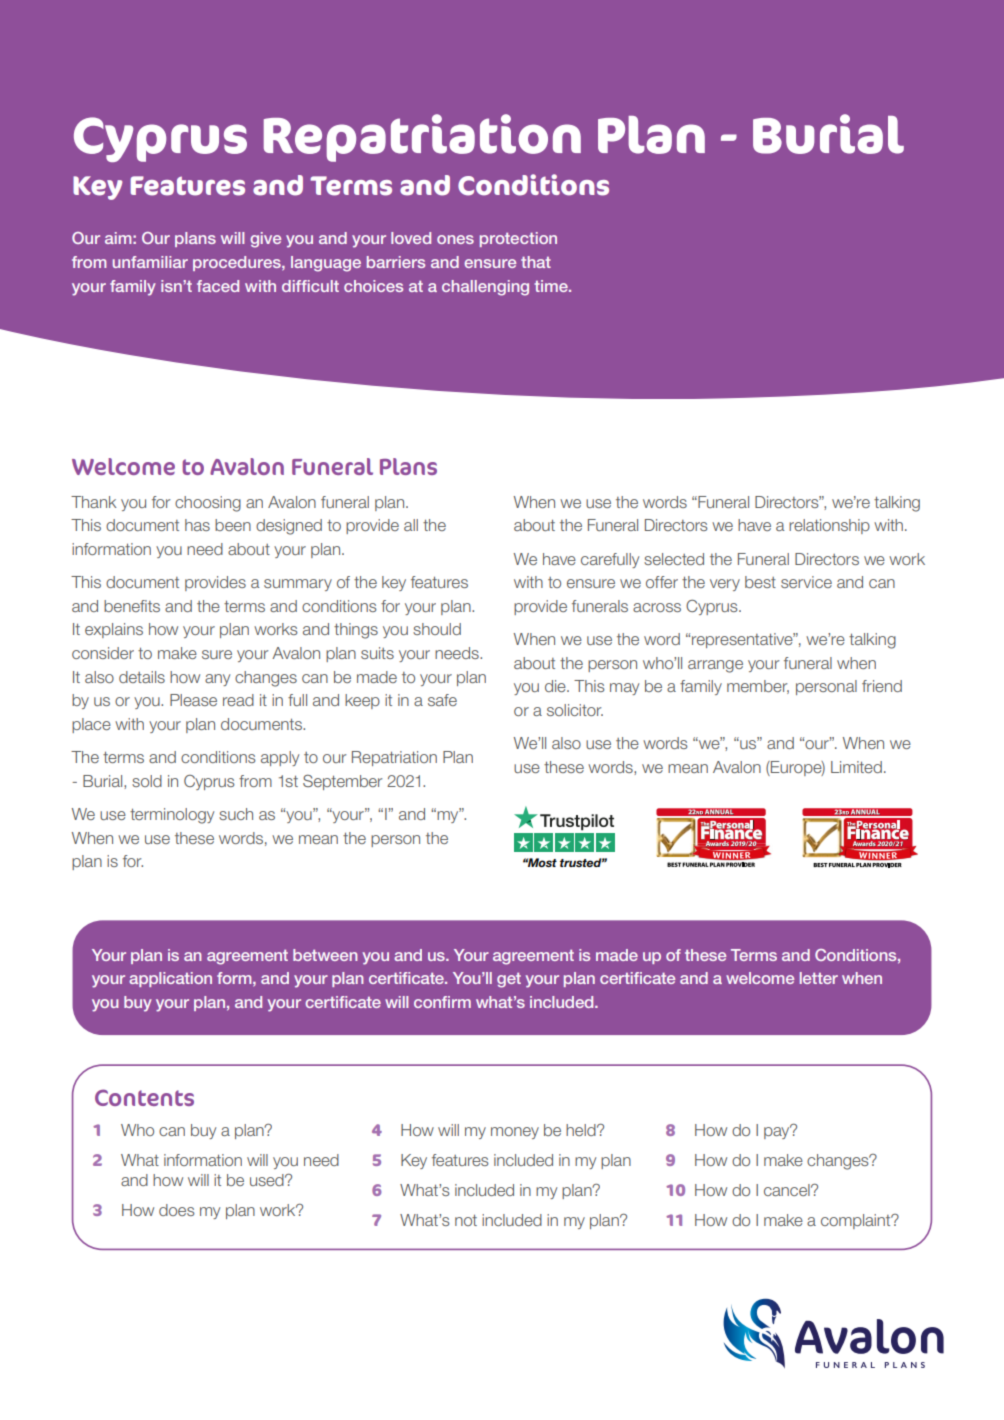 This document has height=1420, width=1004. What do you see at coordinates (758, 687) in the document?
I see `member` at bounding box center [758, 687].
